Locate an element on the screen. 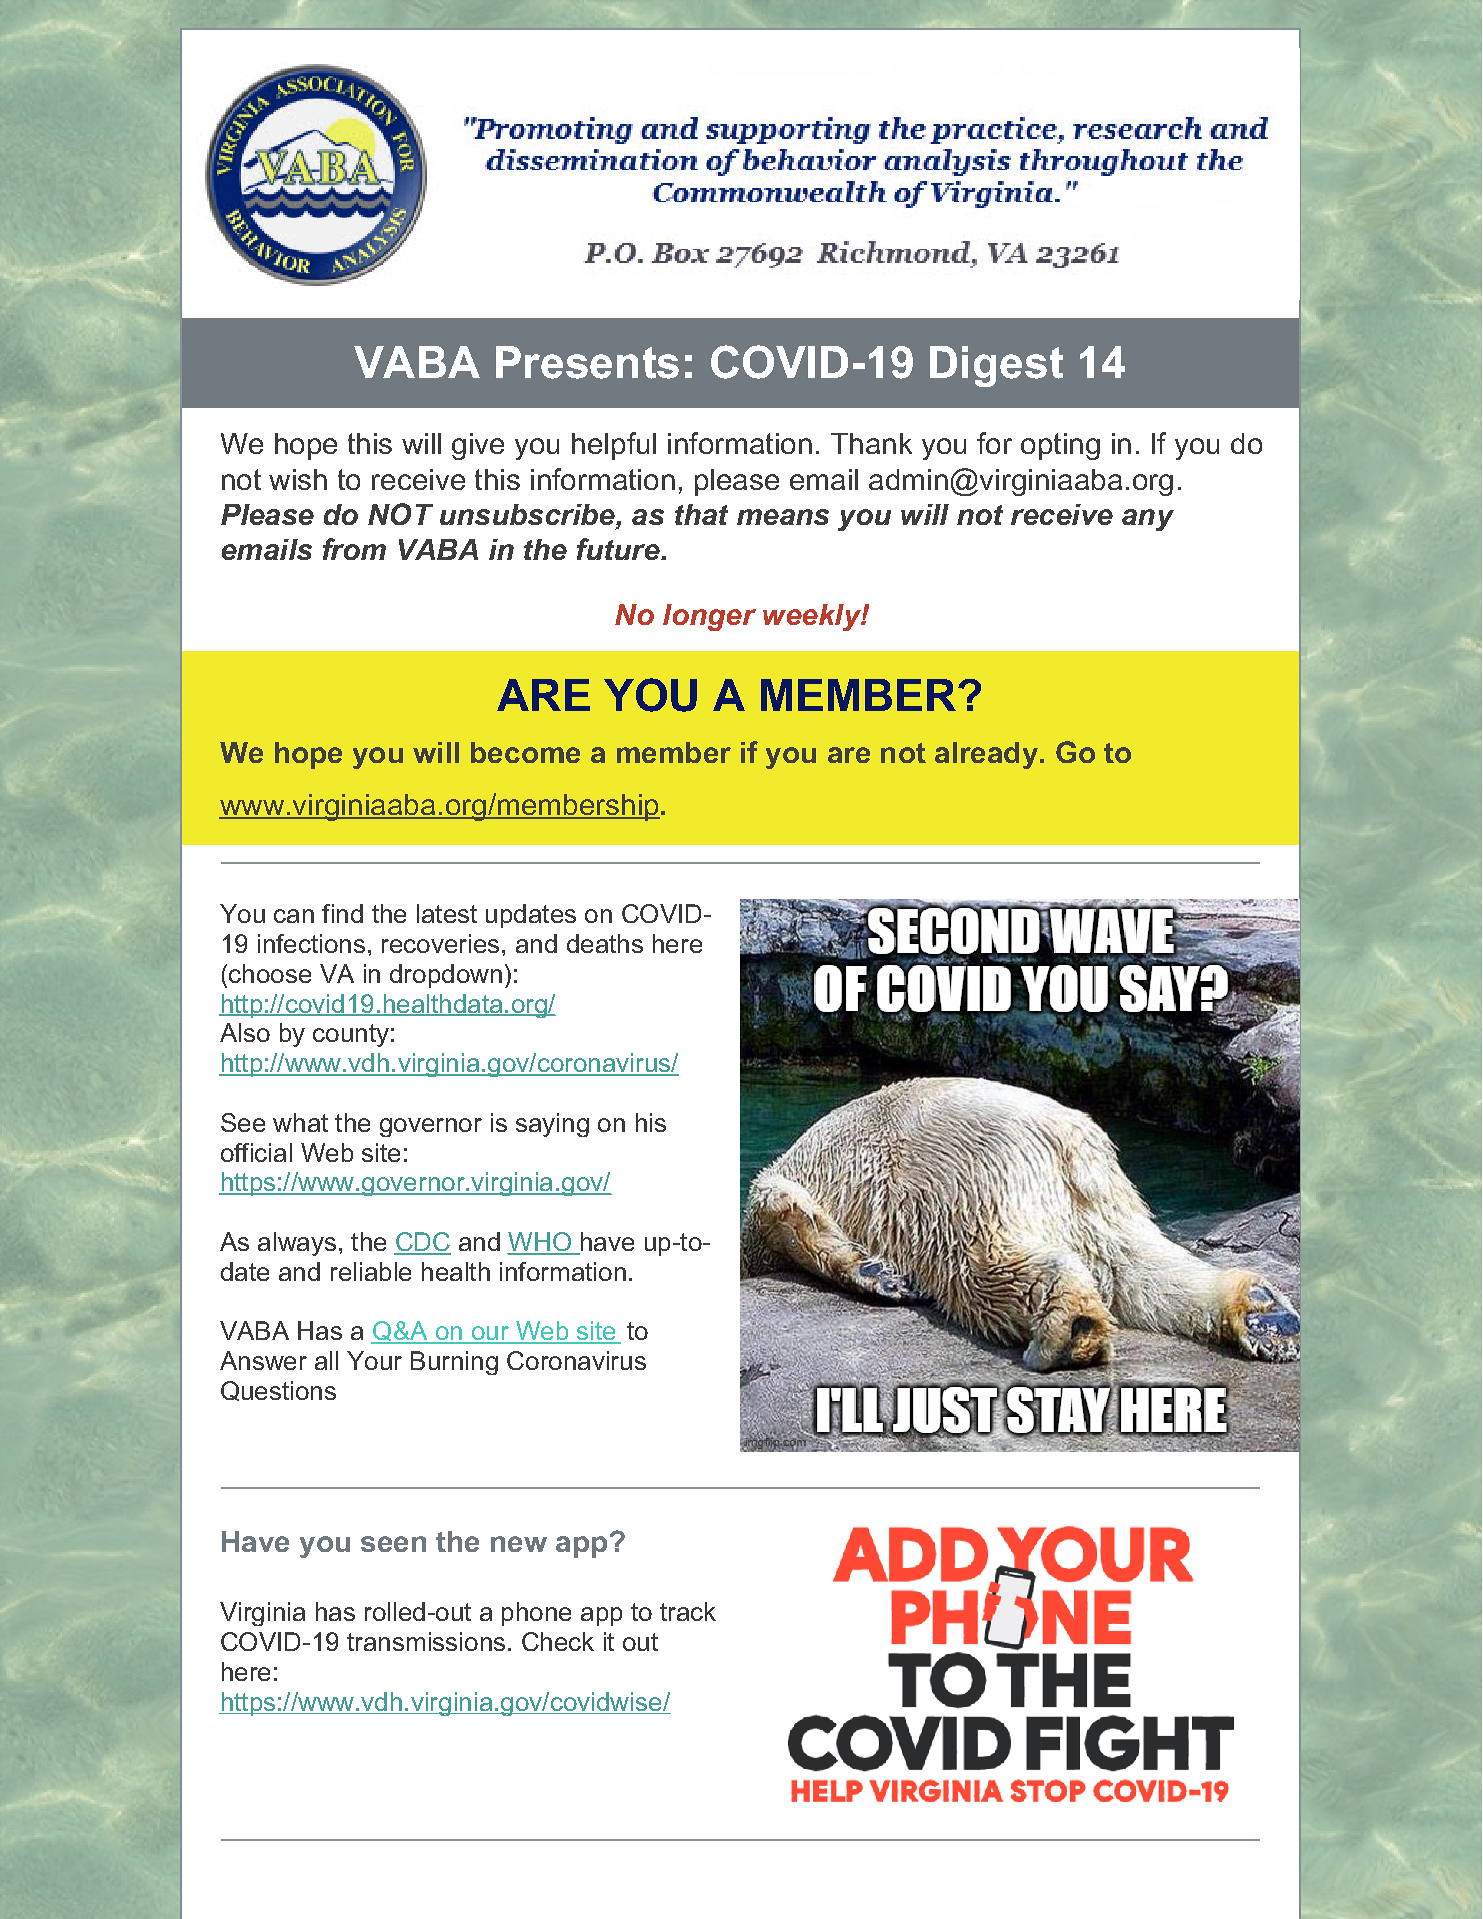 The height and width of the screenshot is (1919, 1483). already is located at coordinates (986, 755).
